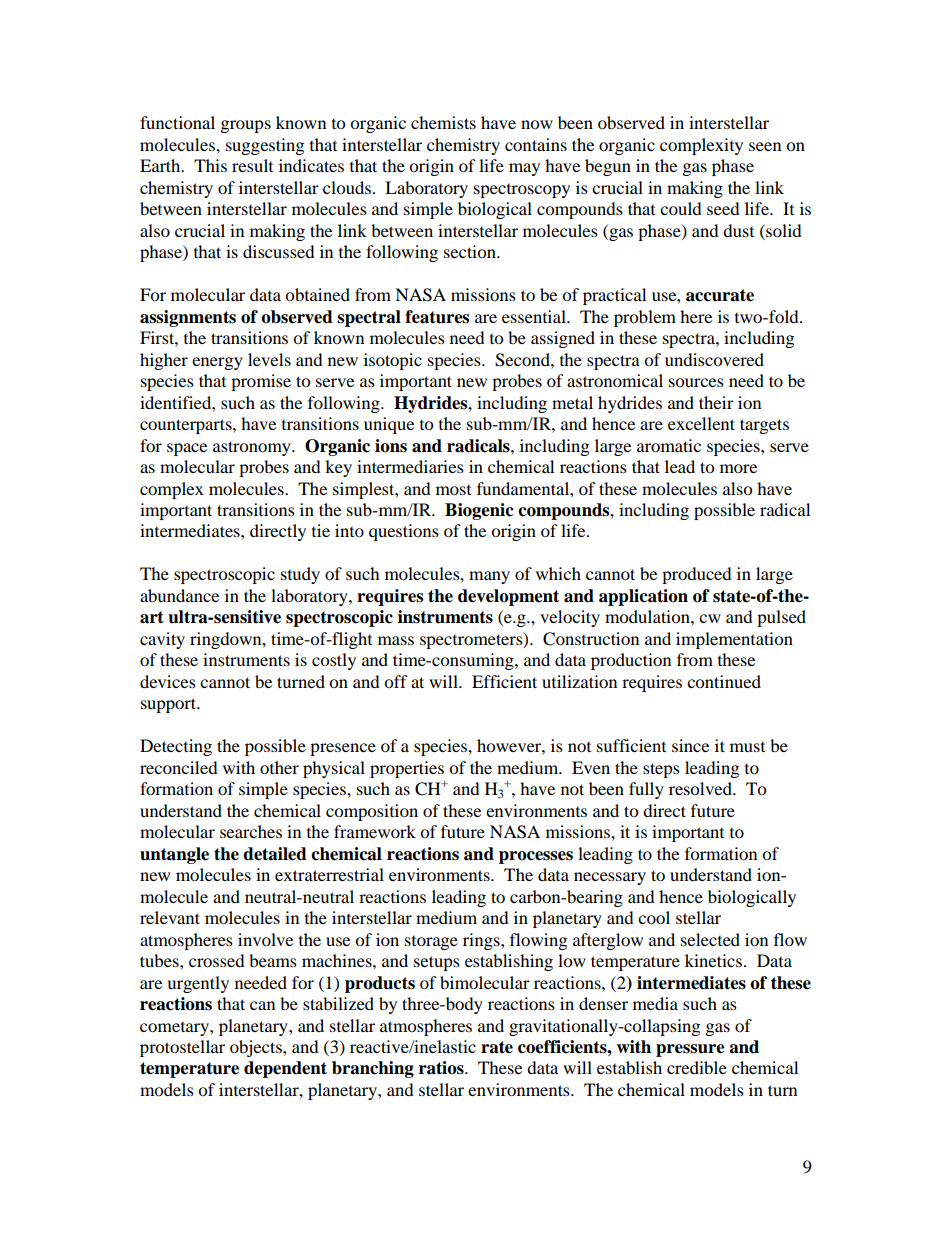 Image resolution: width=952 pixels, height=1233 pixels. What do you see at coordinates (253, 448) in the image?
I see `astronomy` at bounding box center [253, 448].
